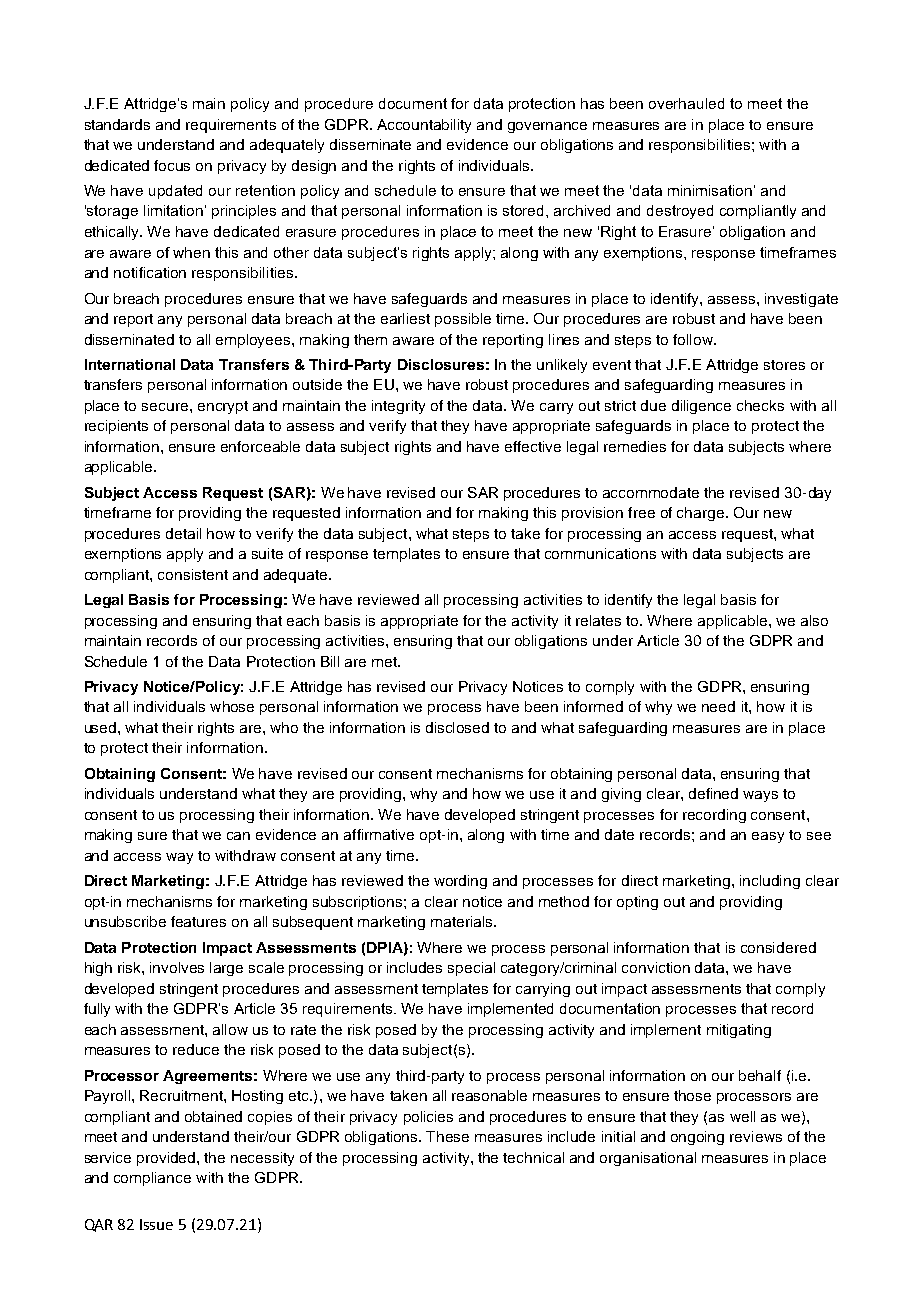 The height and width of the page is (1308, 924). What do you see at coordinates (756, 1136) in the page?
I see `reviews` at bounding box center [756, 1136].
